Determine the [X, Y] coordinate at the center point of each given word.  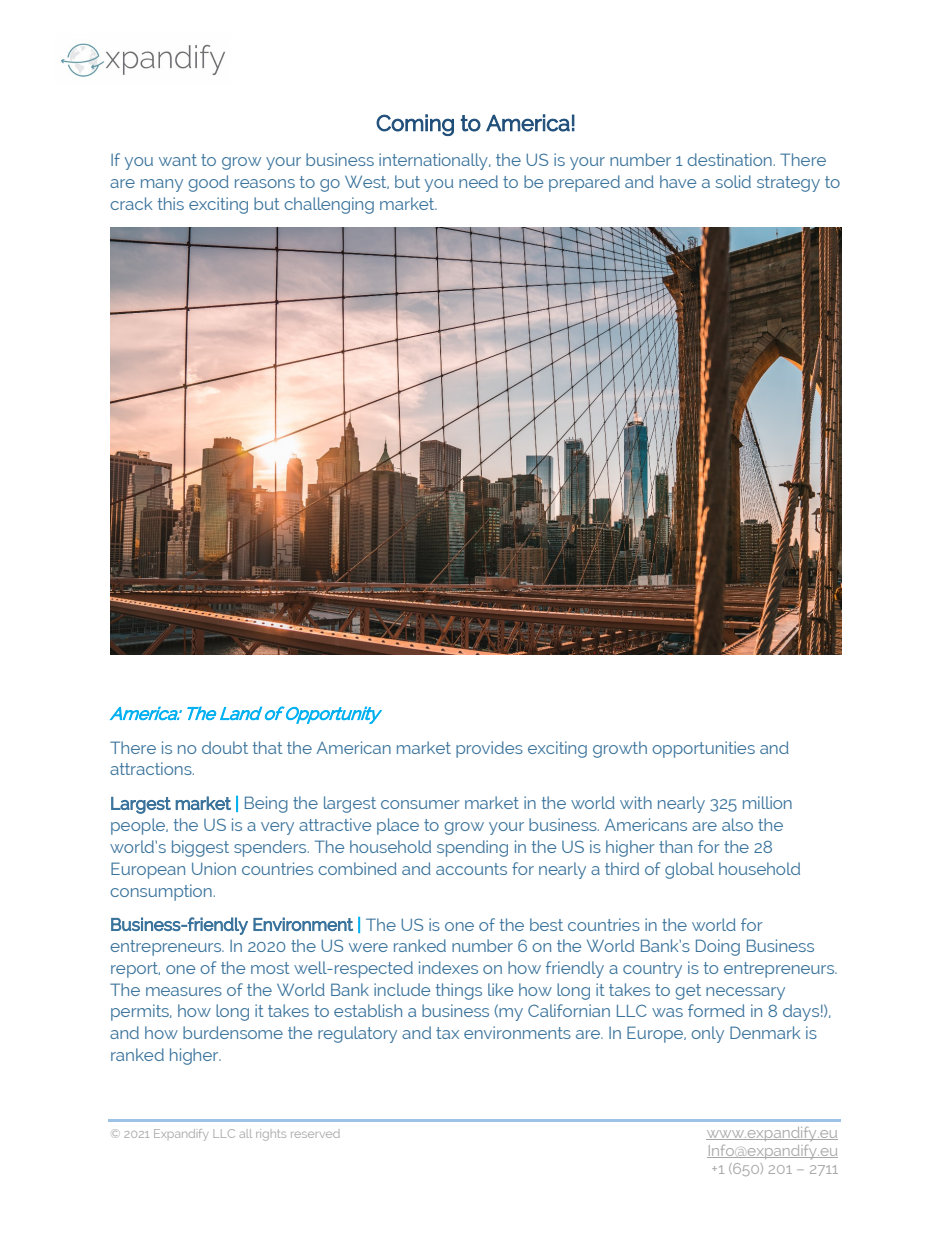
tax [447, 1033]
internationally [434, 161]
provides [489, 749]
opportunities [703, 749]
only [707, 1034]
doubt [225, 747]
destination [729, 159]
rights [271, 1135]
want [178, 160]
